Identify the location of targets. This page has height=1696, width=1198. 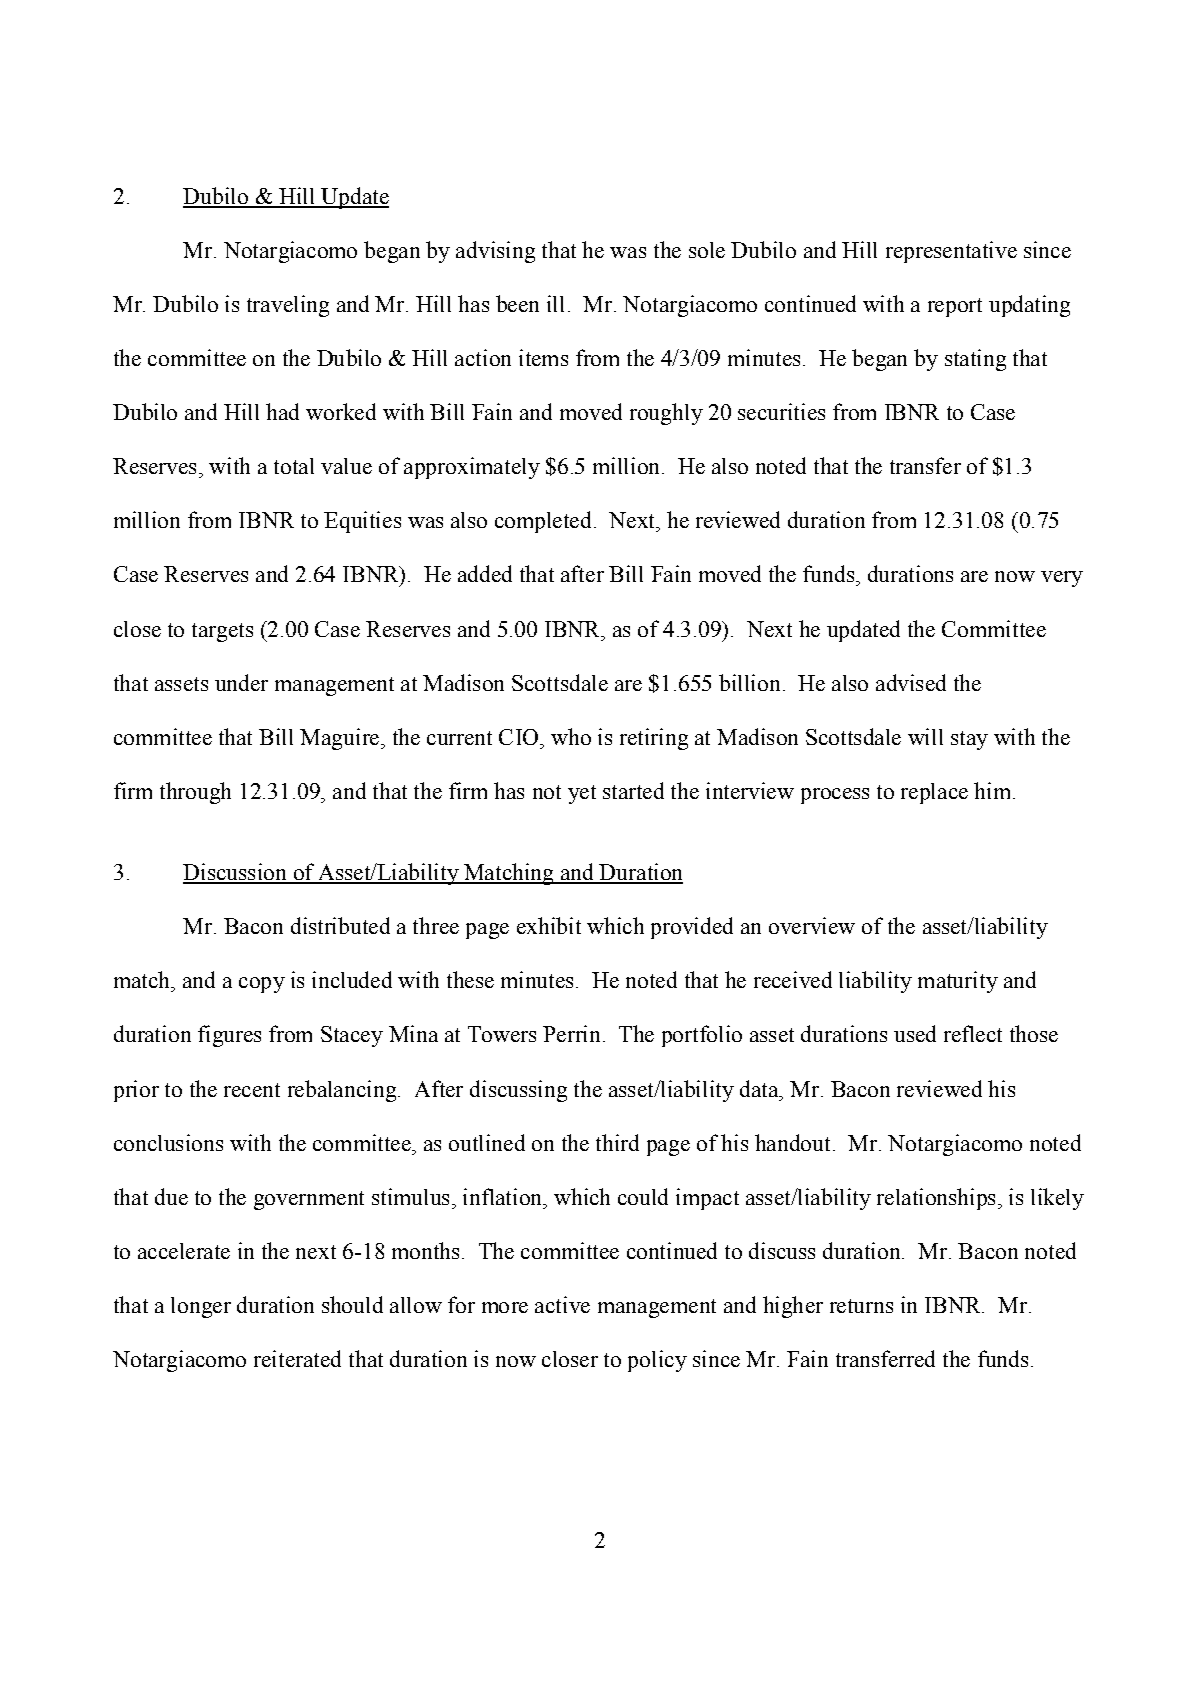
(222, 632).
